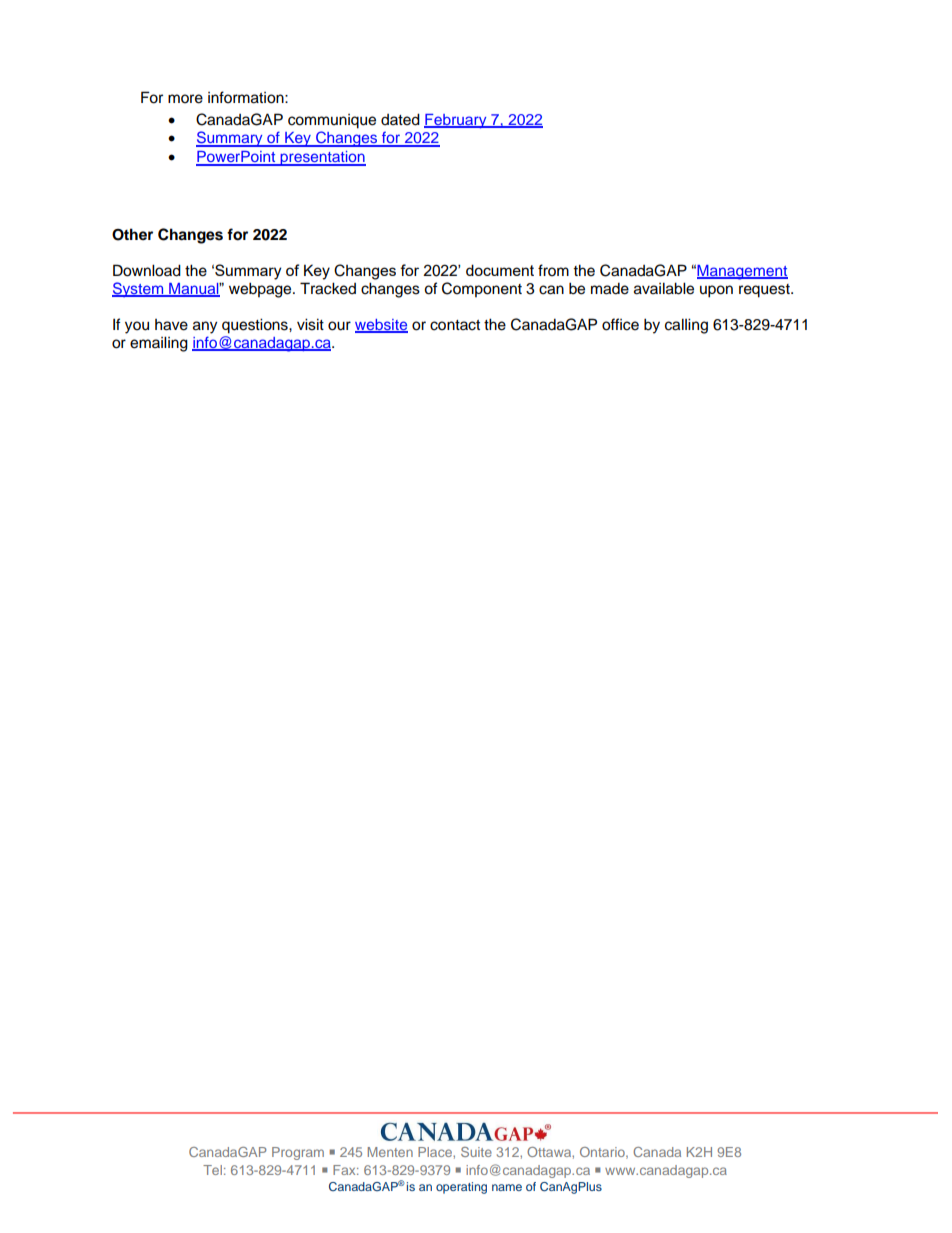  What do you see at coordinates (159, 344) in the screenshot?
I see `emailing` at bounding box center [159, 344].
